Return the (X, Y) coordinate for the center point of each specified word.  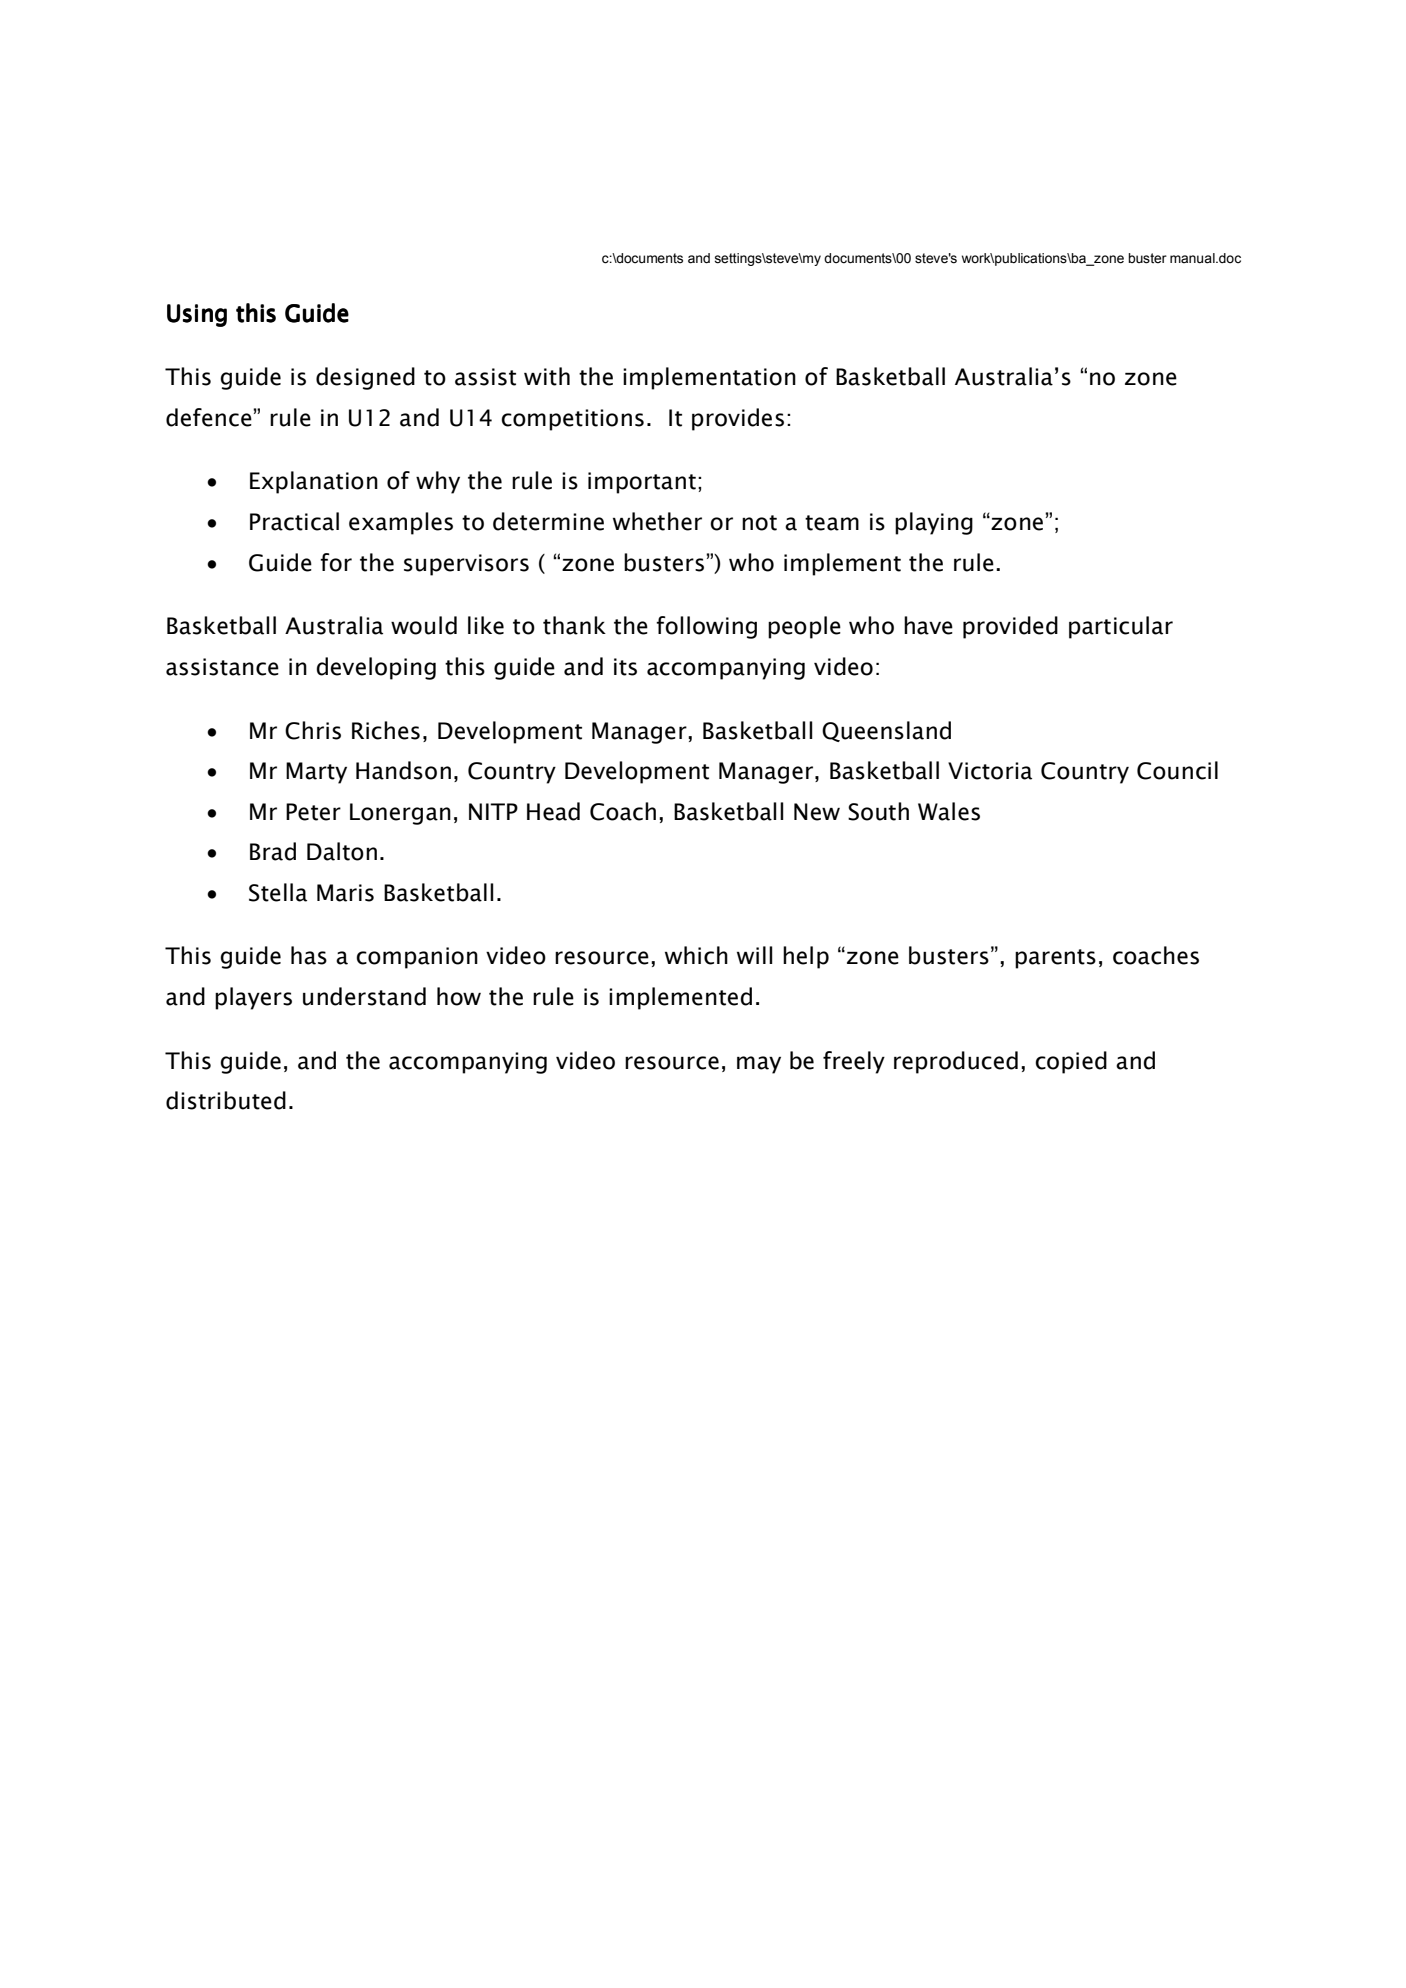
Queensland (886, 731)
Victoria (990, 771)
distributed (226, 1100)
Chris (313, 730)
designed (365, 378)
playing (934, 523)
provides (738, 419)
